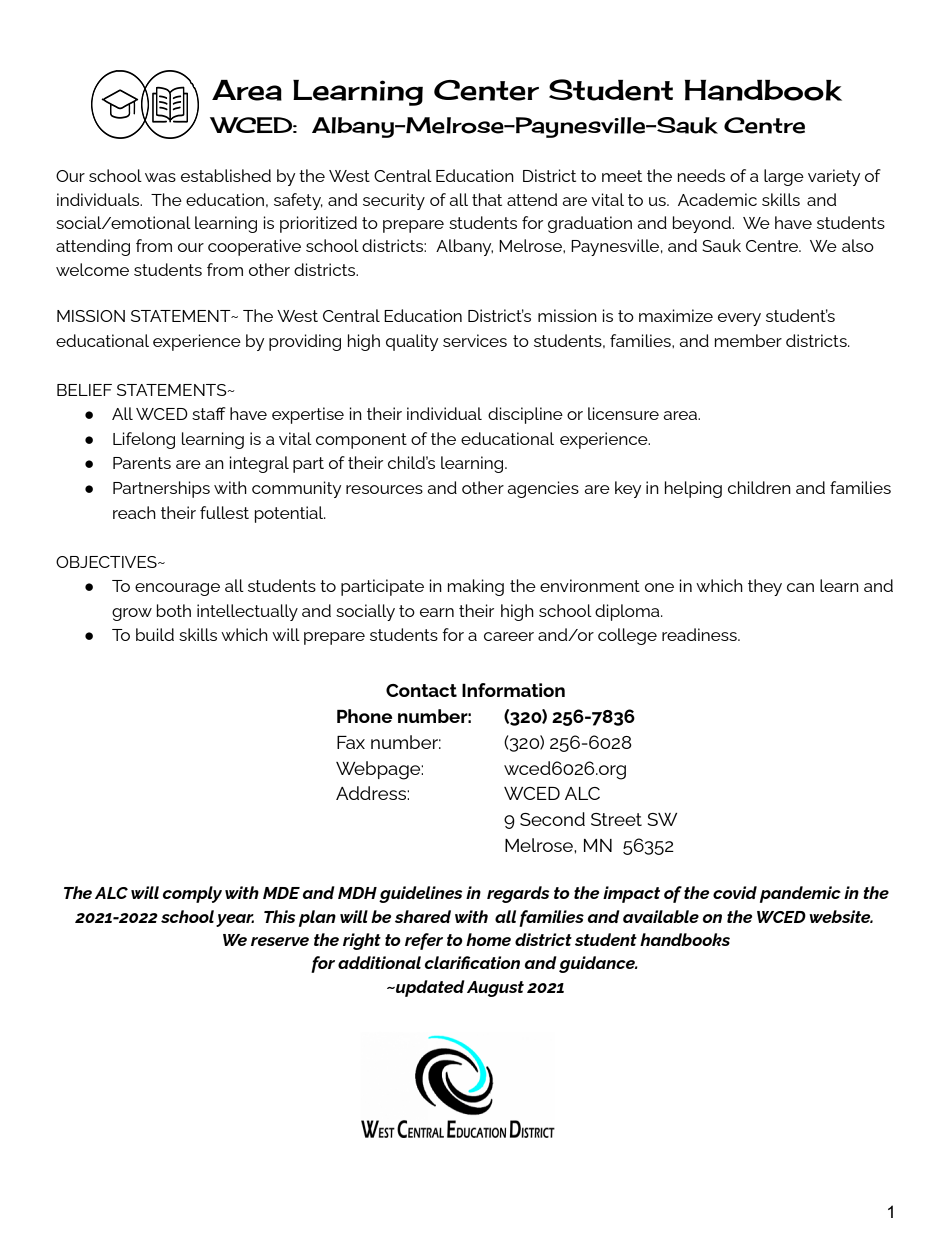 The image size is (952, 1233). What do you see at coordinates (209, 413) in the image?
I see `staff` at bounding box center [209, 413].
